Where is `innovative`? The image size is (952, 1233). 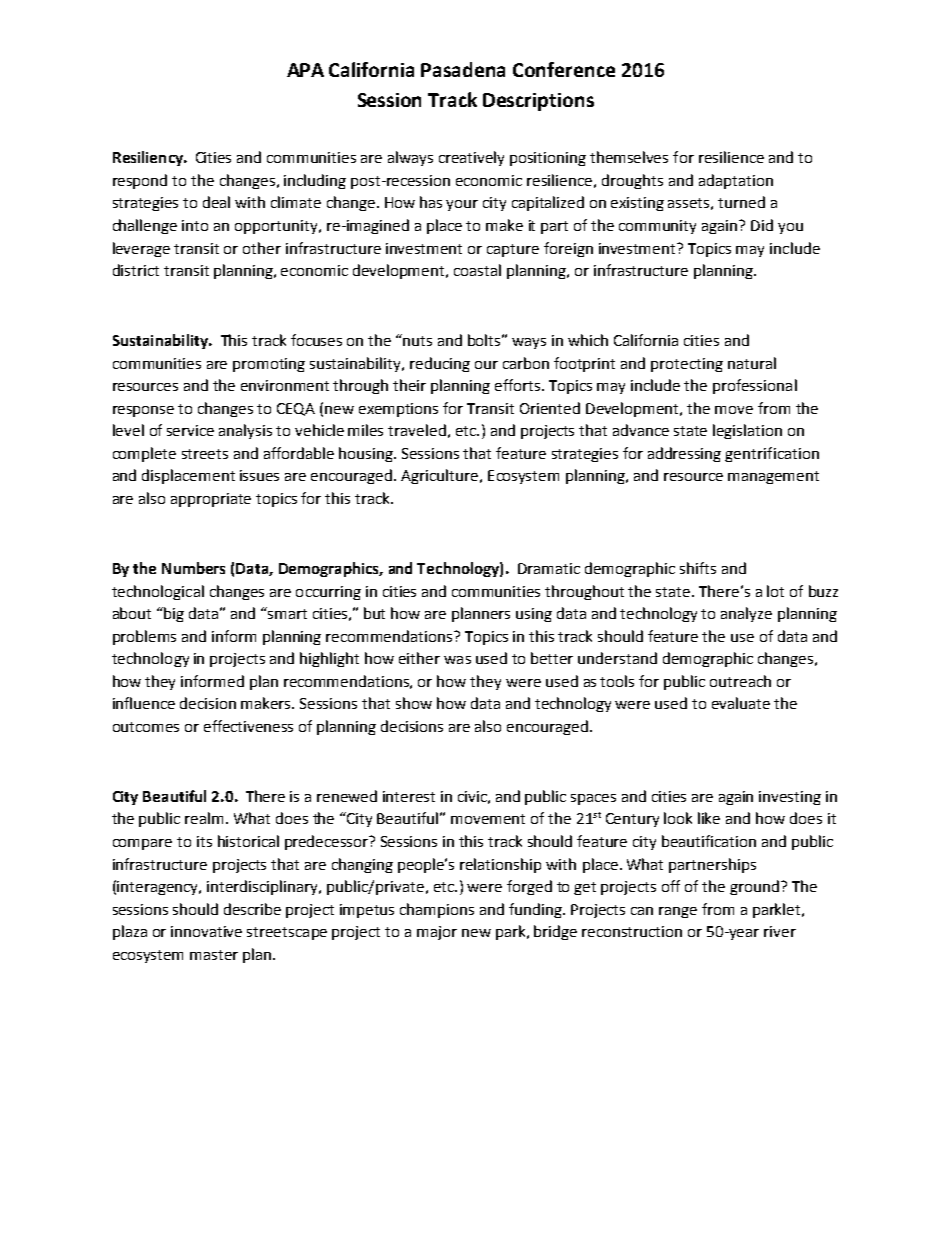
innovative is located at coordinates (206, 931).
